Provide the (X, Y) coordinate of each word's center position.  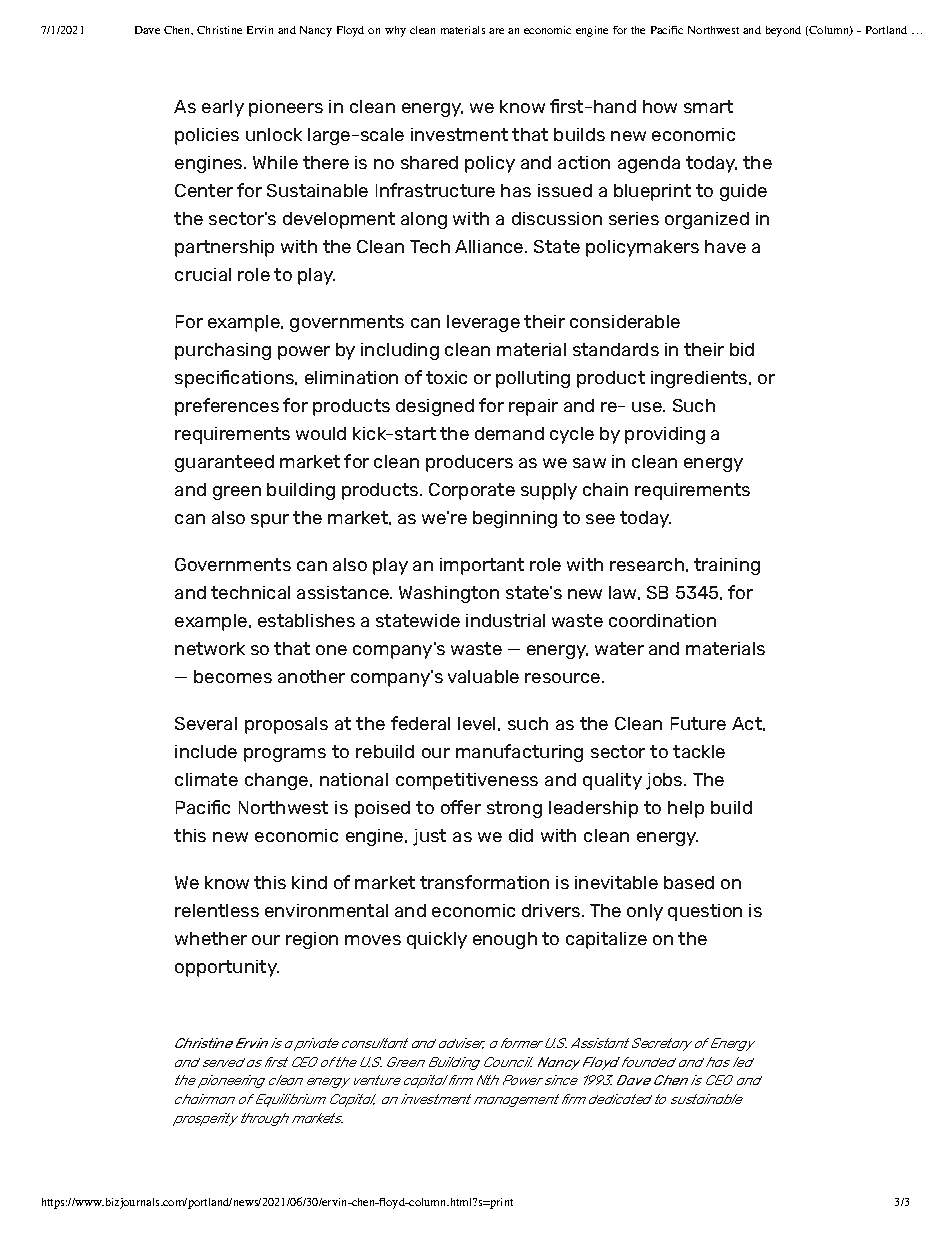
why (395, 31)
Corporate (472, 491)
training (727, 566)
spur (270, 521)
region (312, 940)
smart (708, 106)
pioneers (286, 108)
